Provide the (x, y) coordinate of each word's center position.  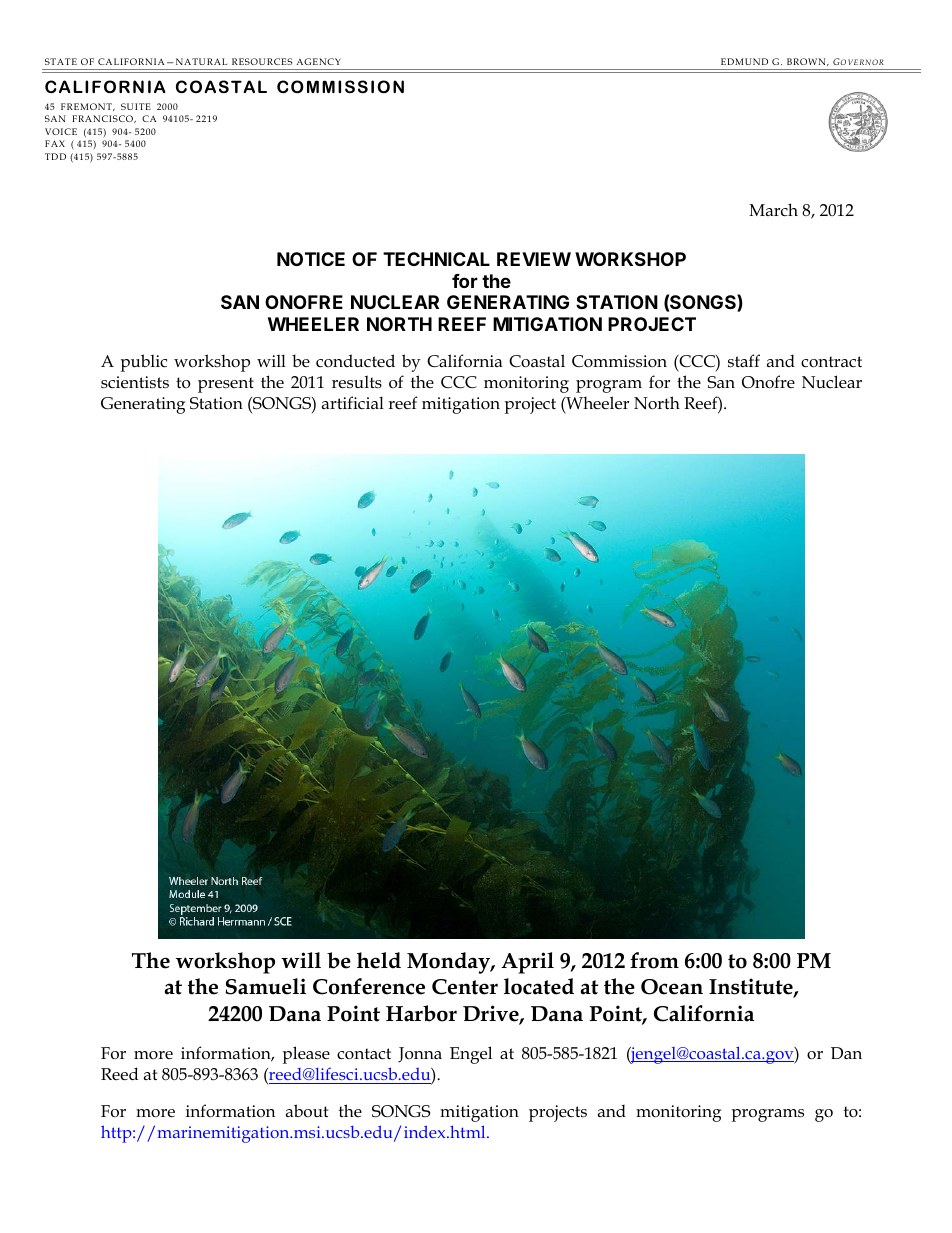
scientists (135, 382)
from (654, 960)
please (306, 1055)
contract (831, 362)
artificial (353, 402)
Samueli (265, 986)
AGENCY (319, 61)
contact (364, 1054)
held (379, 960)
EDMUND (744, 61)
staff (744, 360)
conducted (355, 361)
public (143, 363)
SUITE (136, 106)
